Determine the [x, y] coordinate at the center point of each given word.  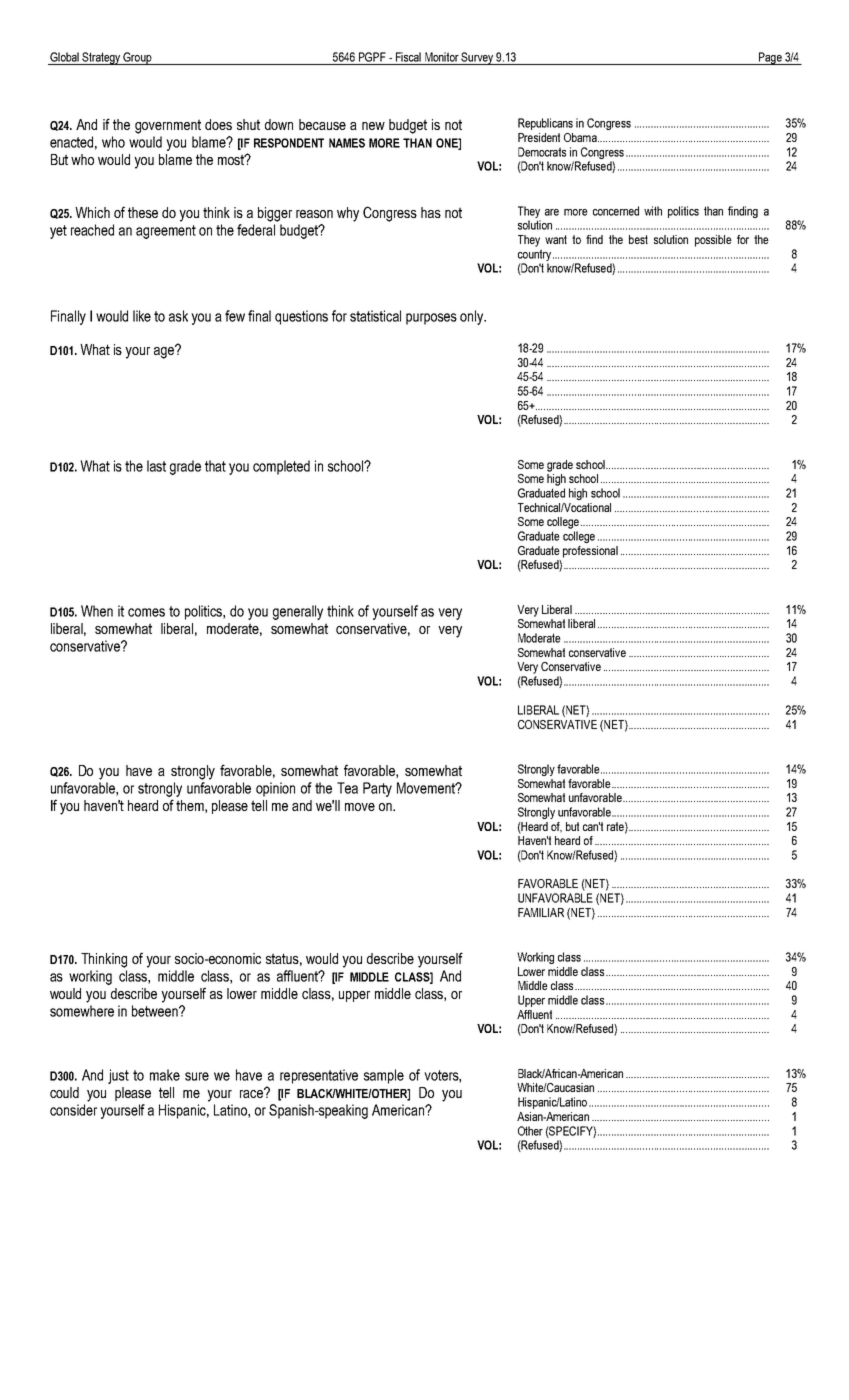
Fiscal [408, 57]
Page [770, 58]
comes [146, 612]
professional [590, 552]
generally [298, 612]
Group [138, 58]
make [165, 1075]
